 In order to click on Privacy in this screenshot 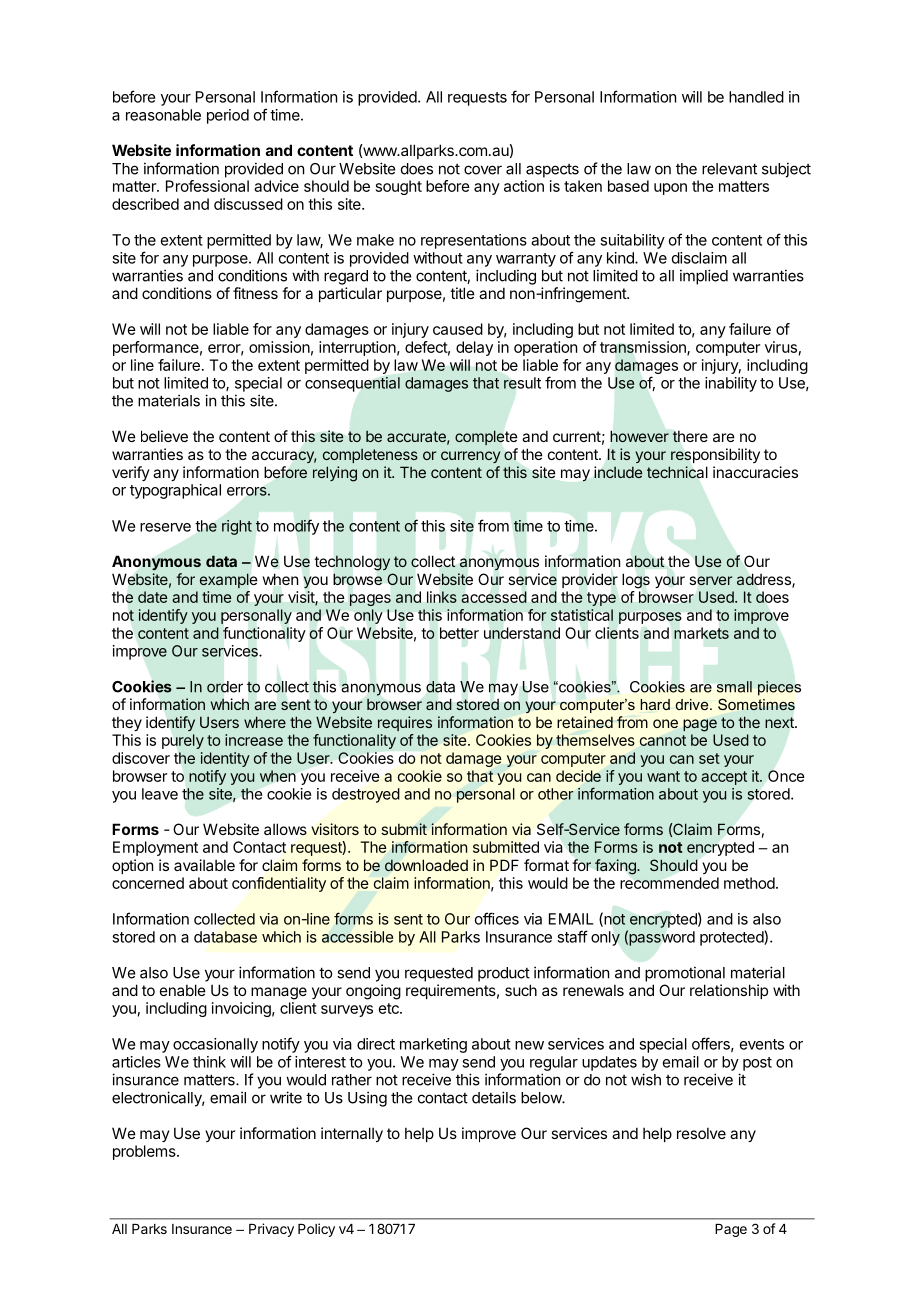, I will do `click(271, 1230)`.
